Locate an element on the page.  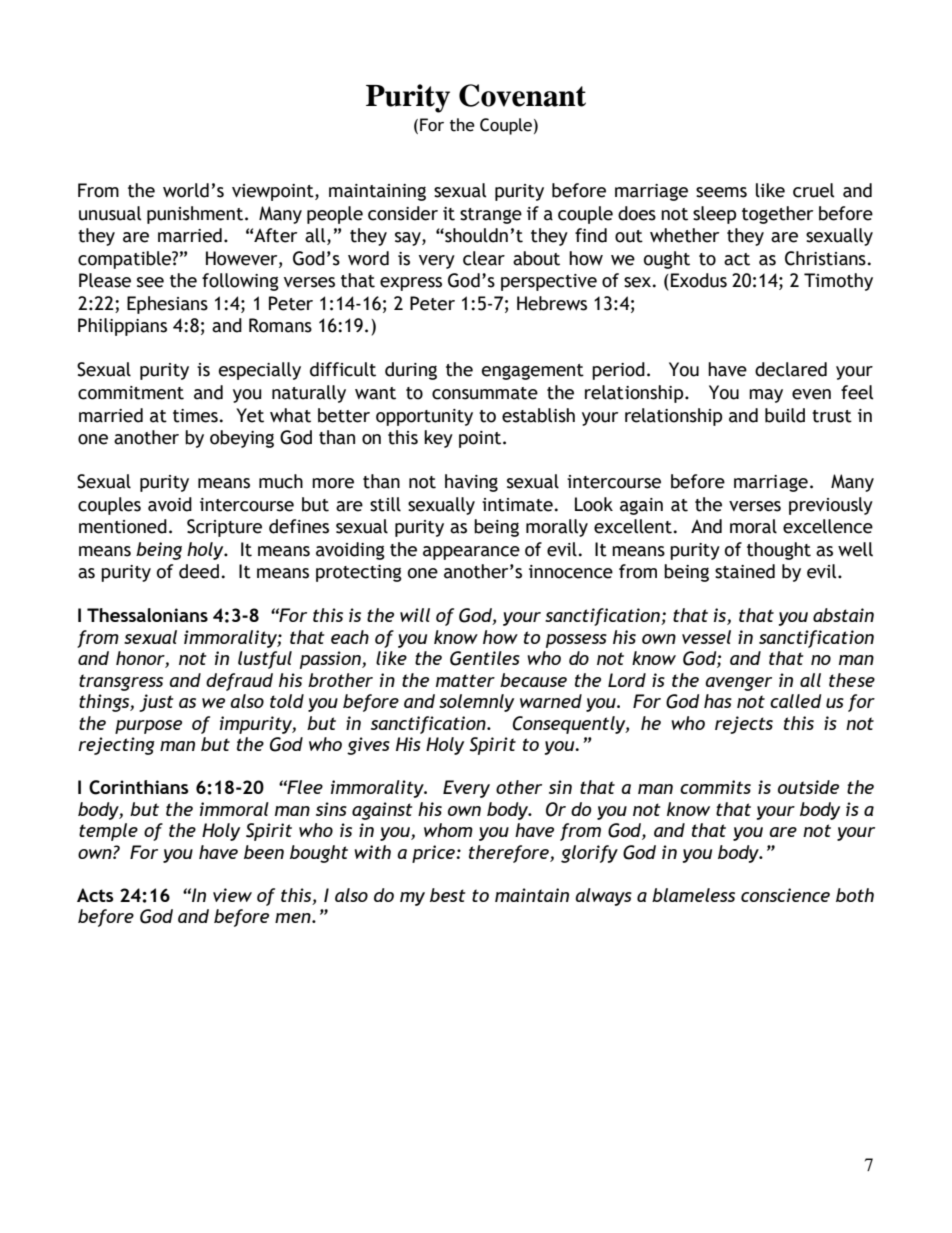
conscience is located at coordinates (785, 895).
